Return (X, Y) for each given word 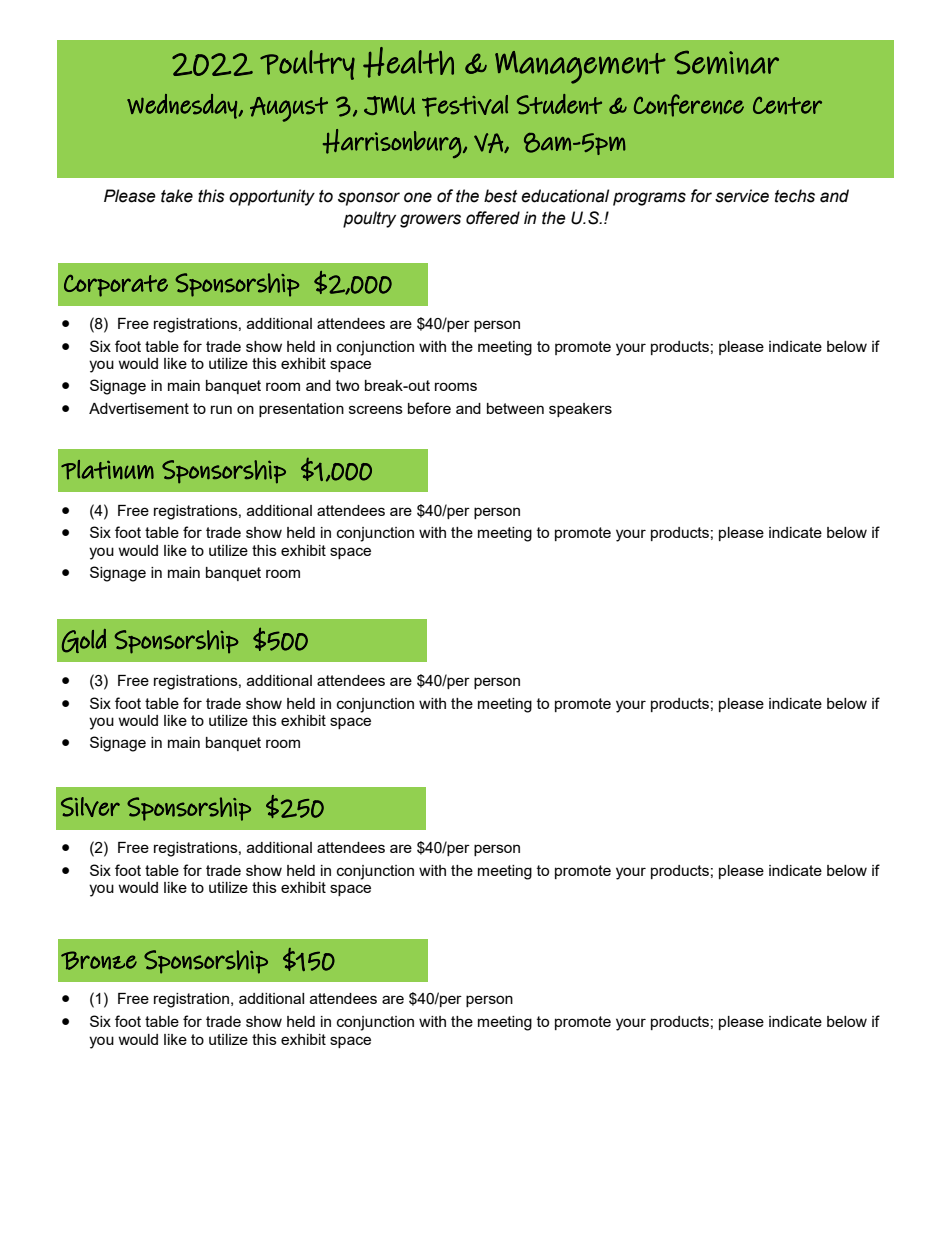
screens (376, 409)
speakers (580, 410)
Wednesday (183, 106)
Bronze (99, 960)
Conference (689, 105)
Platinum (107, 470)
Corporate (116, 286)
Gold (84, 641)
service (742, 196)
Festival (465, 106)
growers (430, 221)
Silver (90, 807)
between (515, 408)
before (429, 408)
